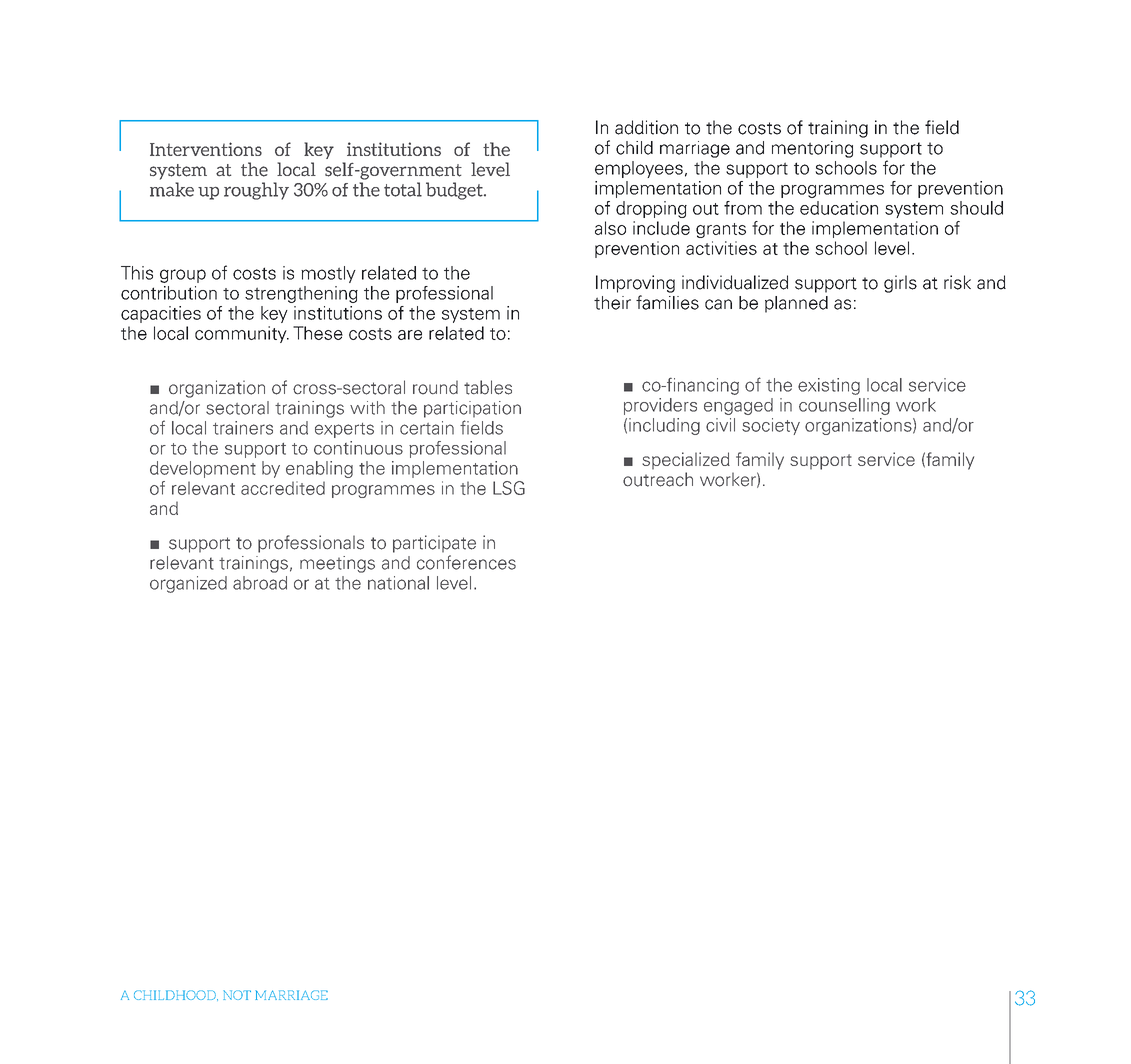 Image resolution: width=1131 pixels, height=1064 pixels. What do you see at coordinates (812, 149) in the screenshot?
I see `mentoring` at bounding box center [812, 149].
